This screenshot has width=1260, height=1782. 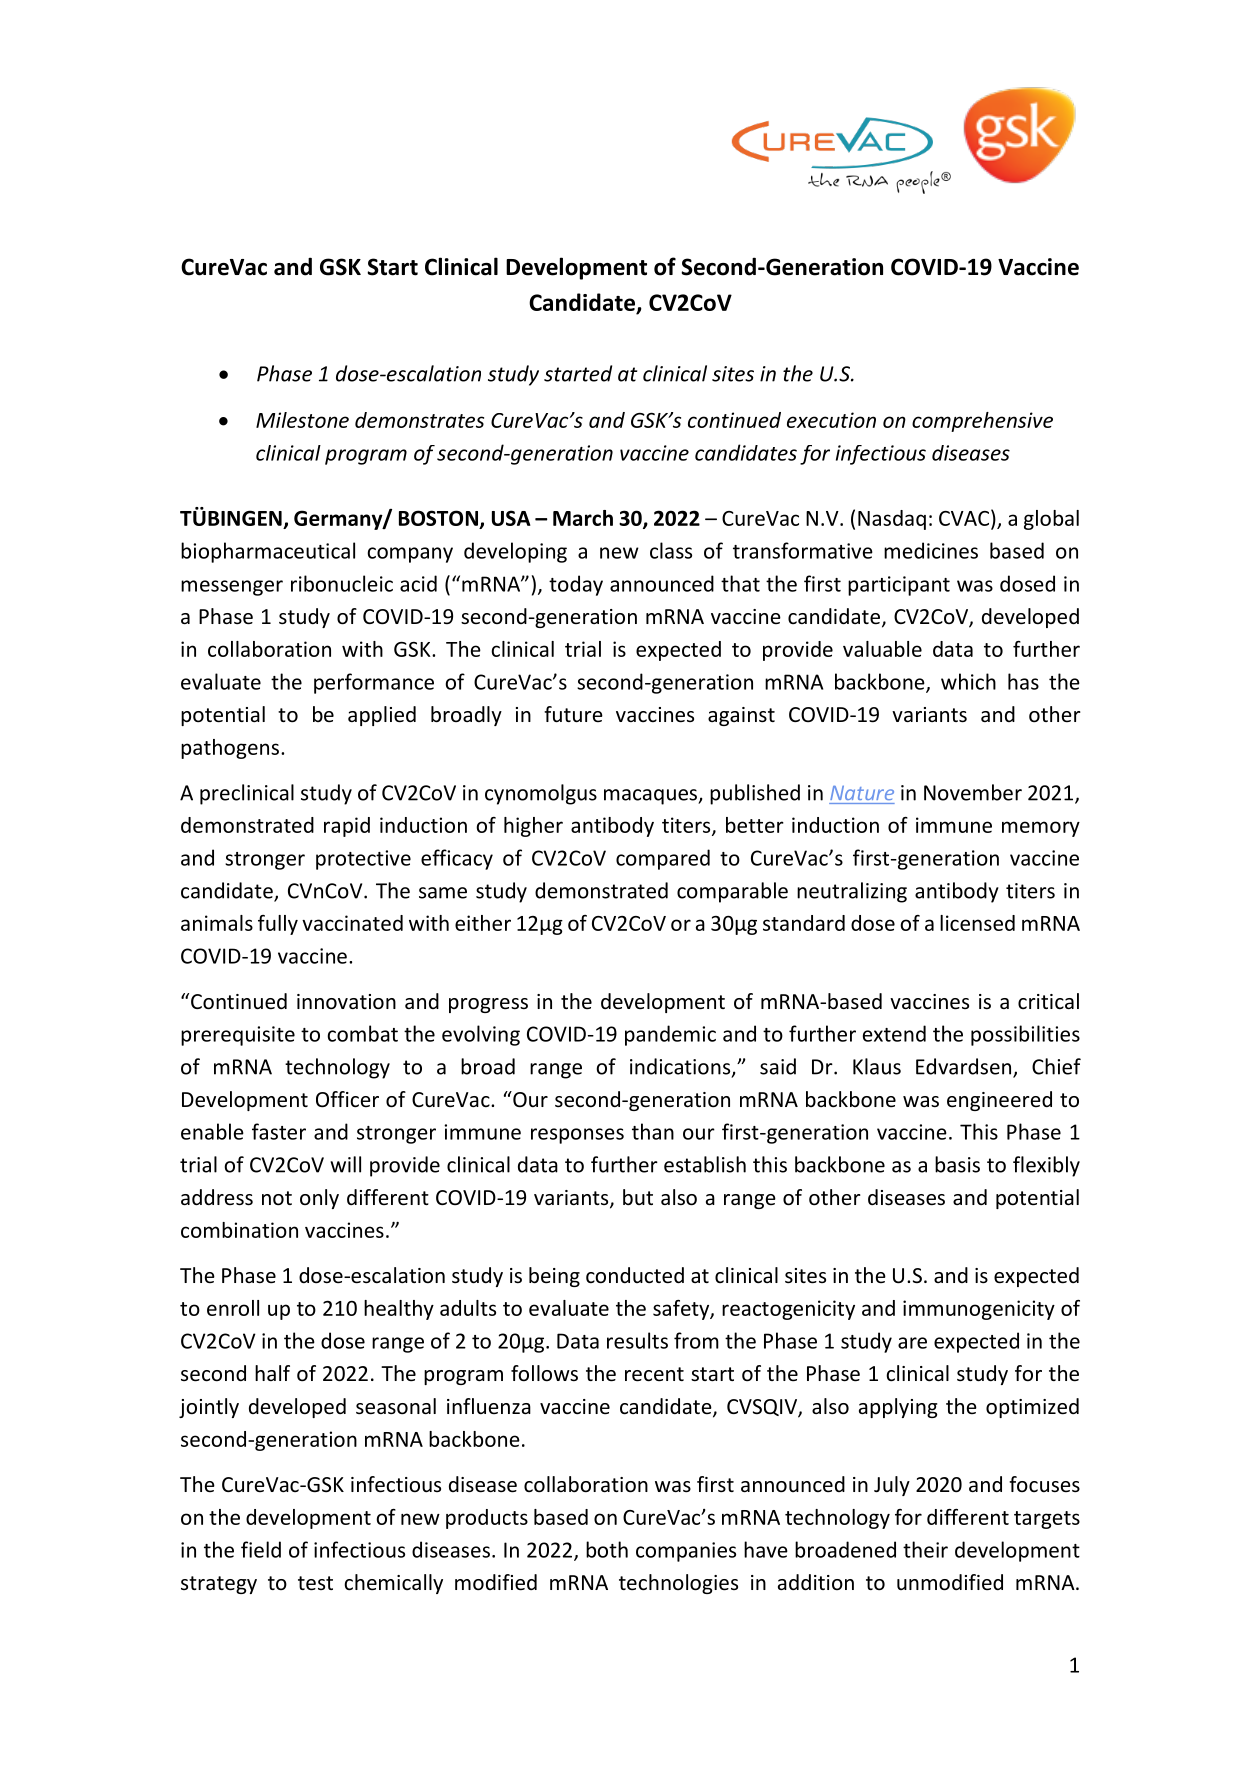 What do you see at coordinates (346, 1002) in the screenshot?
I see `innovation` at bounding box center [346, 1002].
